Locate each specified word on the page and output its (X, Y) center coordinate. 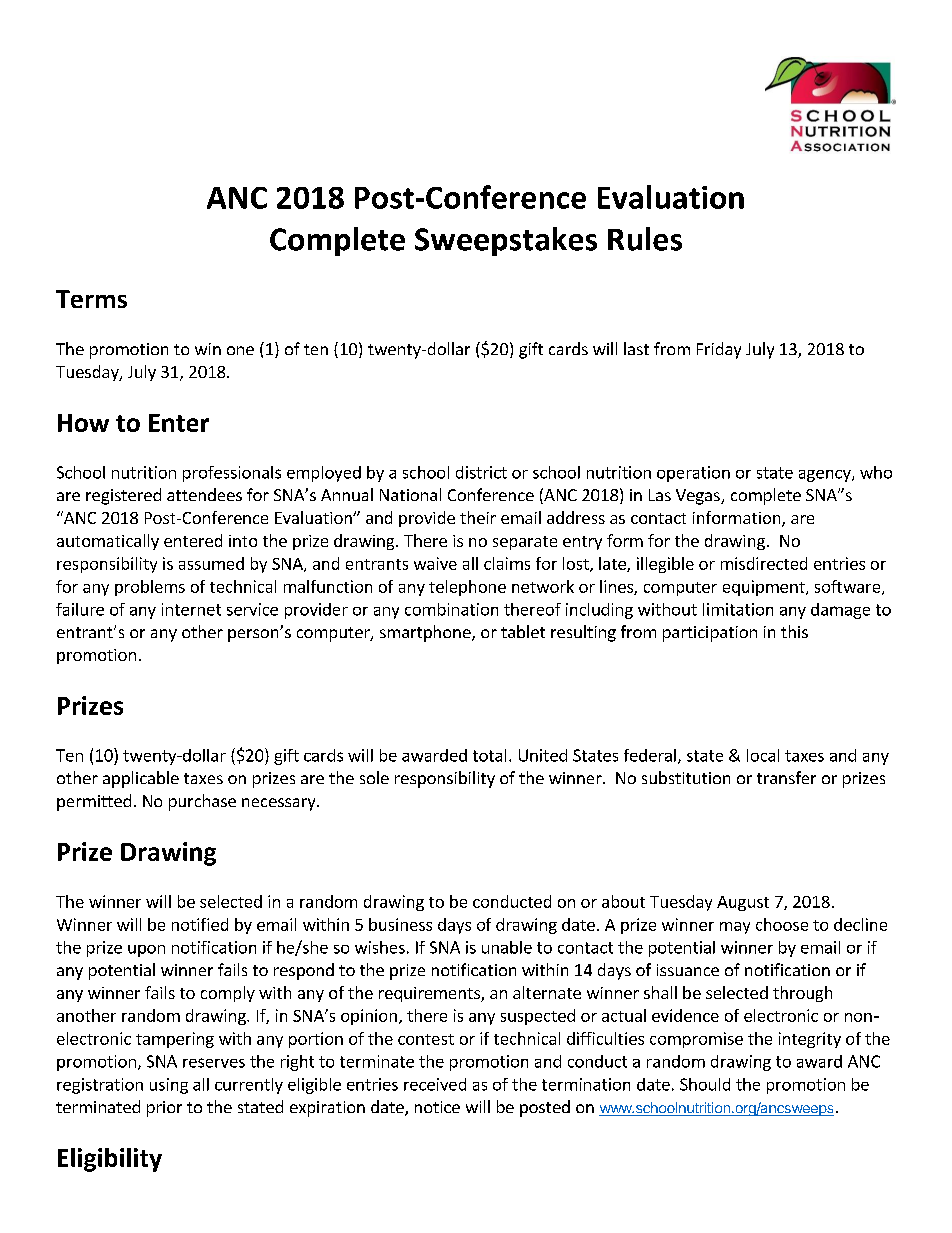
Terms (91, 299)
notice (437, 1107)
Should (705, 1084)
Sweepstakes (506, 241)
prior (164, 1109)
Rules (645, 239)
